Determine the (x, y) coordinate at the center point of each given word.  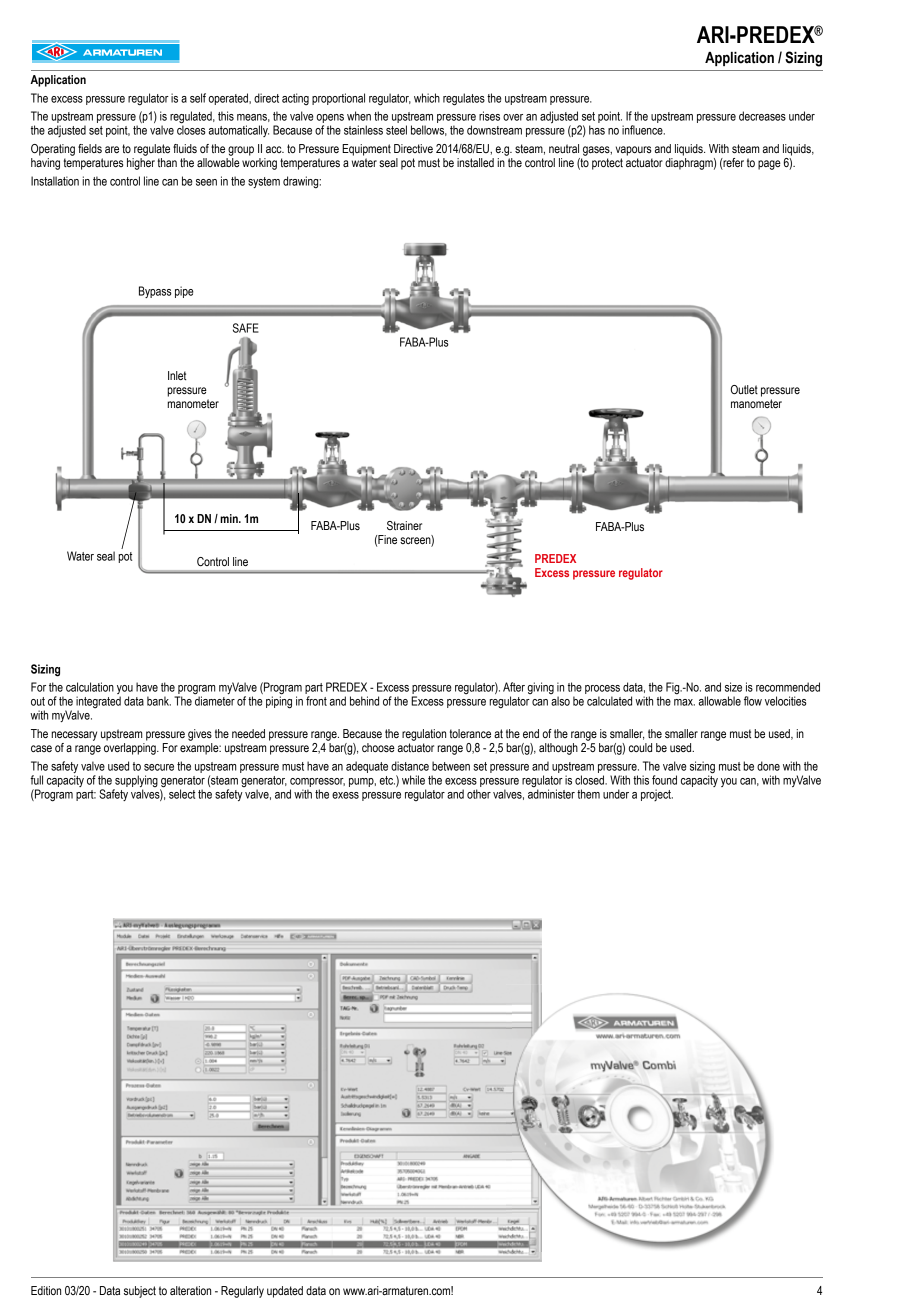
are (112, 149)
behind (364, 701)
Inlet (177, 375)
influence (643, 130)
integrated (98, 703)
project (657, 795)
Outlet (744, 389)
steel (396, 130)
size (733, 687)
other (479, 794)
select (182, 794)
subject (140, 1292)
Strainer (404, 526)
